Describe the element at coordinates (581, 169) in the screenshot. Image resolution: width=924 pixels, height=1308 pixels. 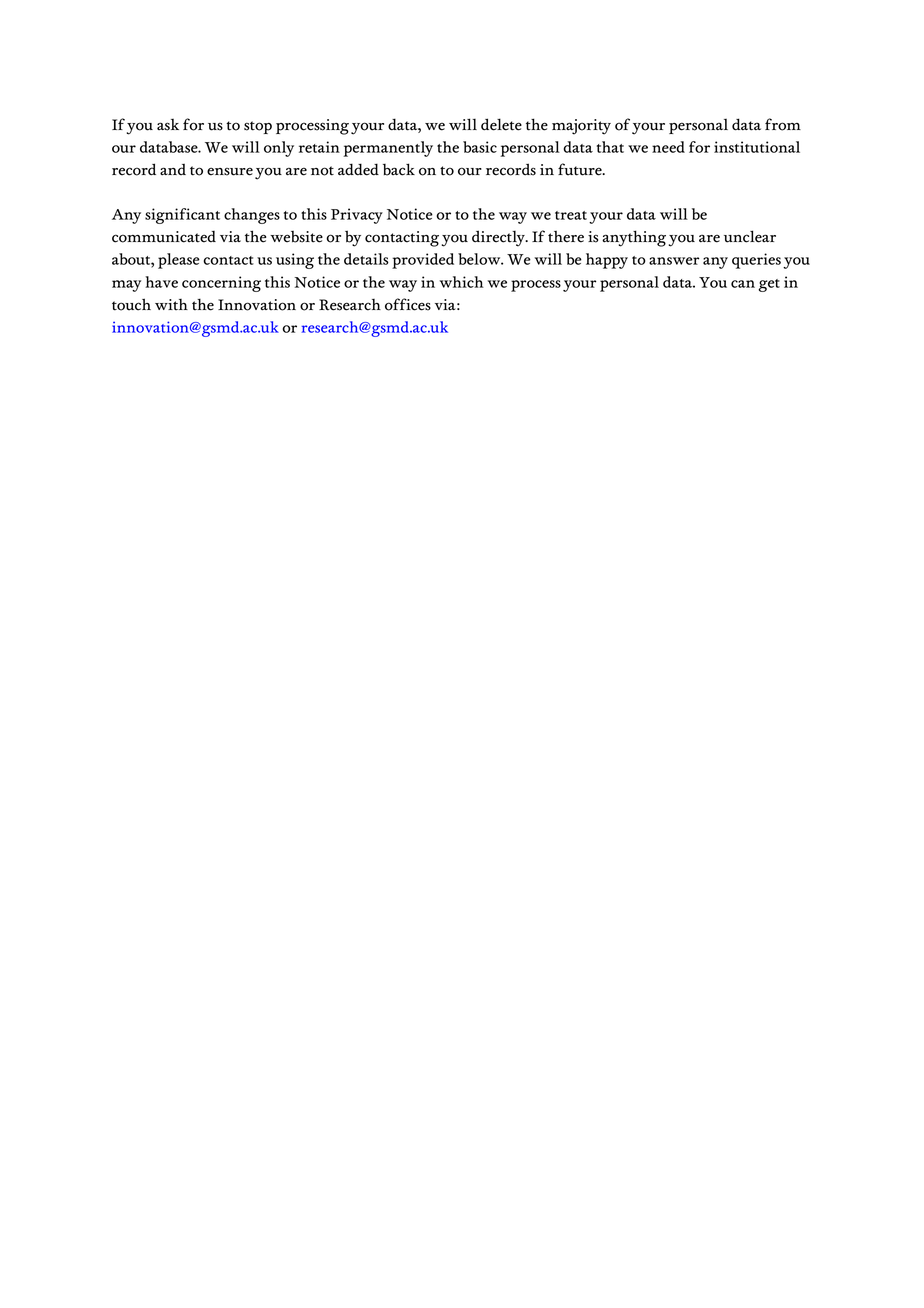
I see `future` at that location.
